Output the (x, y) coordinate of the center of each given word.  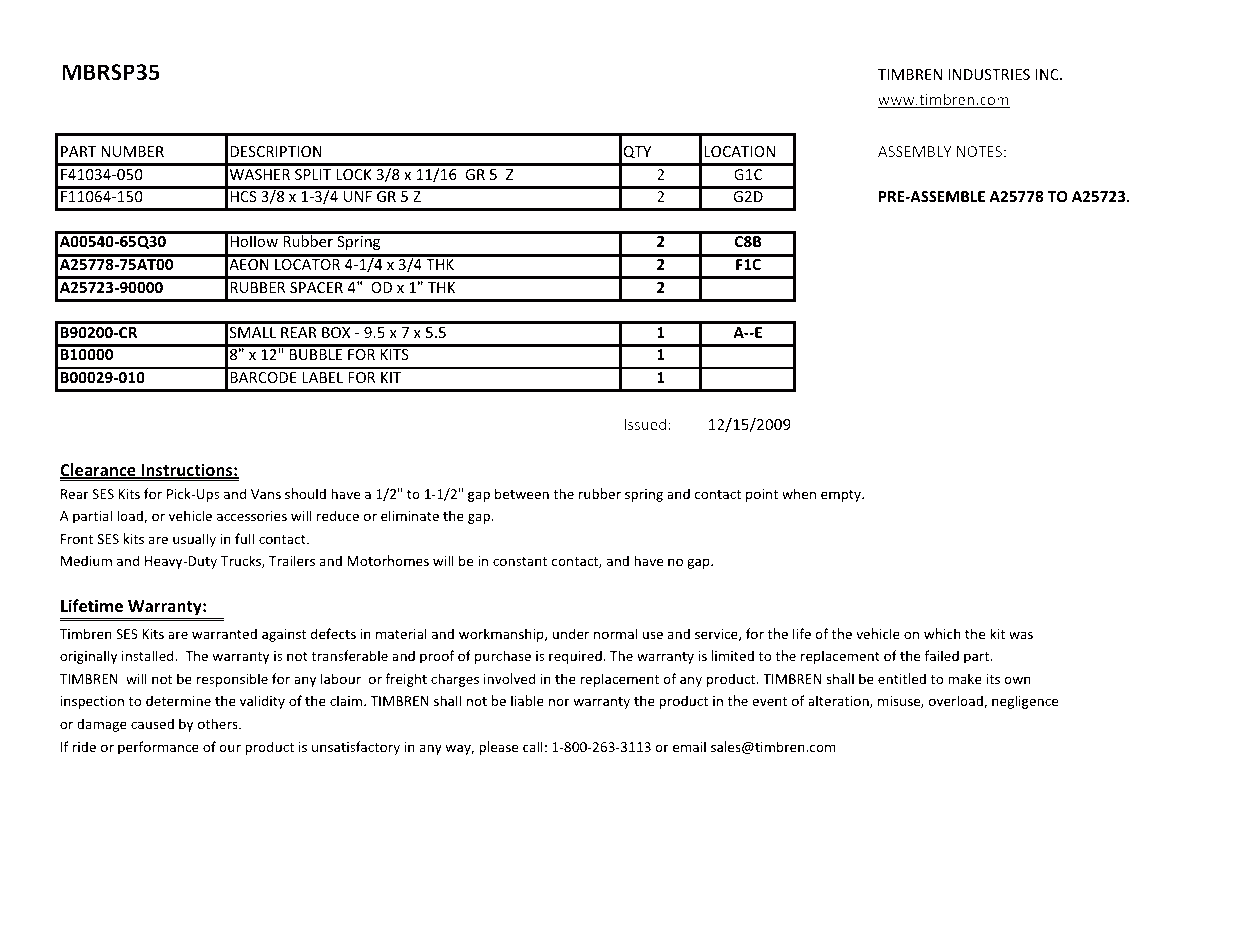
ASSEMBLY (914, 151)
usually (194, 540)
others (219, 723)
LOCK (354, 174)
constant (520, 561)
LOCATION (739, 151)
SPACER (316, 287)
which (942, 633)
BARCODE (263, 377)
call (533, 746)
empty (842, 496)
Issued (645, 424)
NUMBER (132, 151)
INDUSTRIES (989, 74)
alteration (839, 701)
